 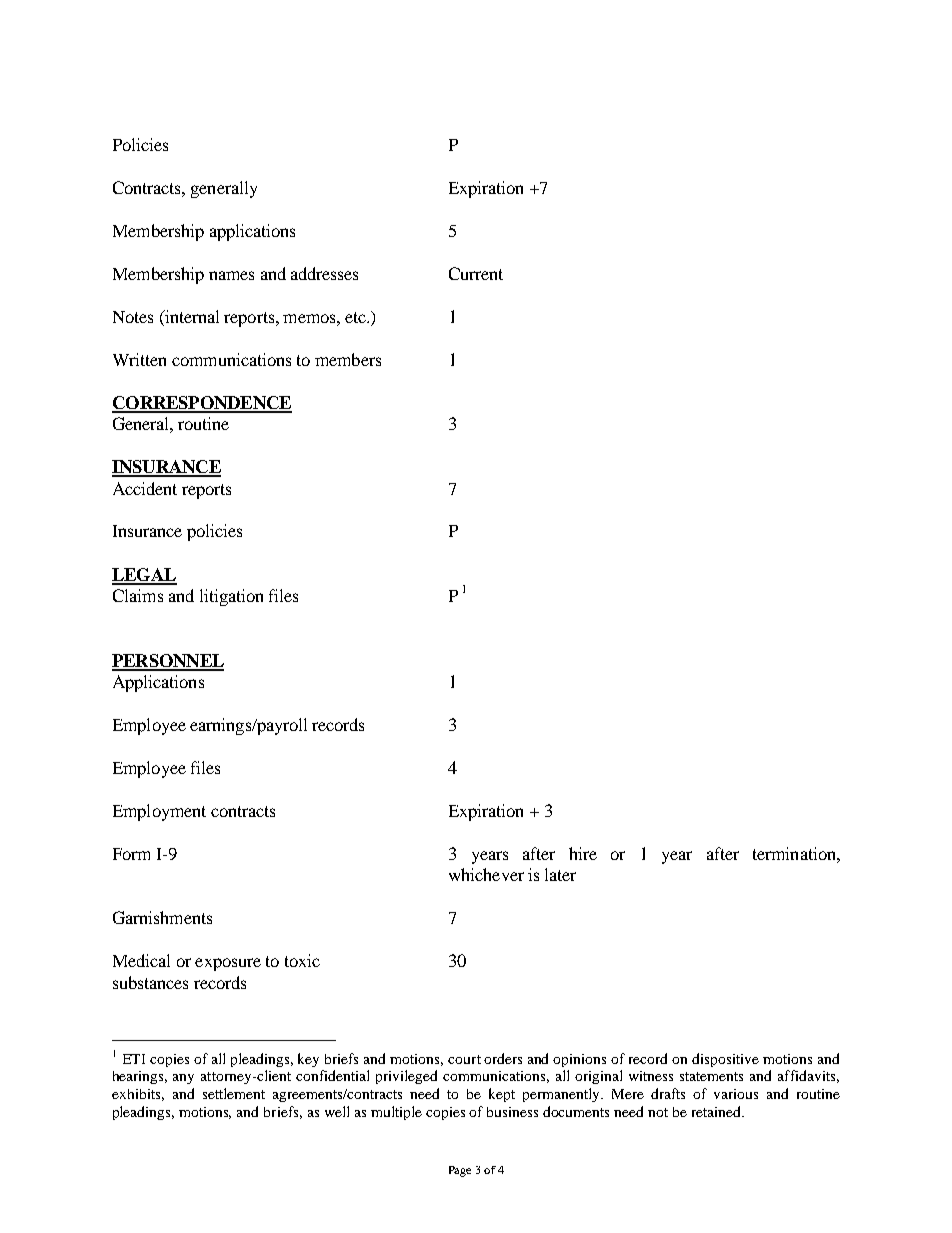 What do you see at coordinates (234, 1093) in the screenshot?
I see `settlement` at bounding box center [234, 1093].
